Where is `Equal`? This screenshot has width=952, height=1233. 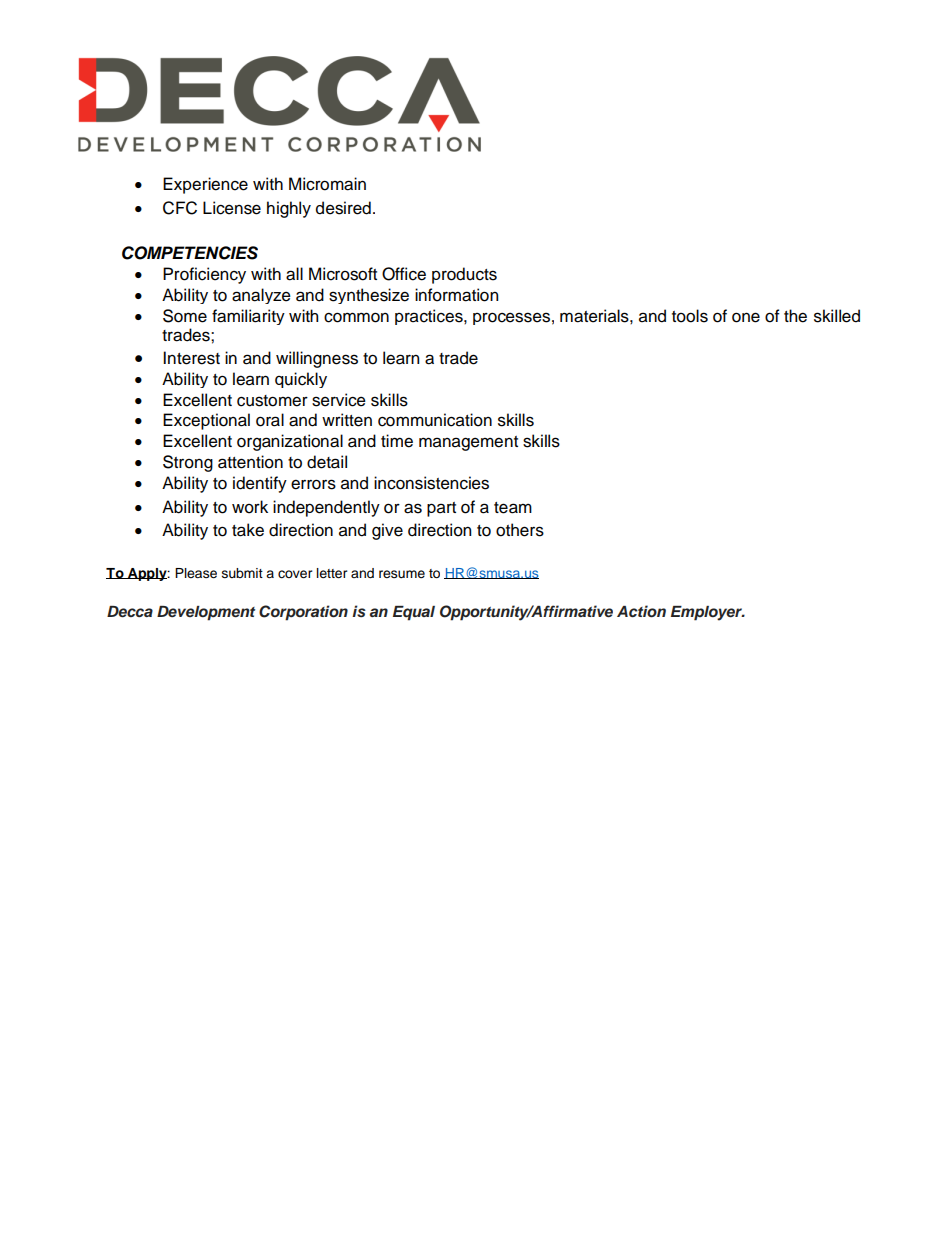 Equal is located at coordinates (414, 613).
